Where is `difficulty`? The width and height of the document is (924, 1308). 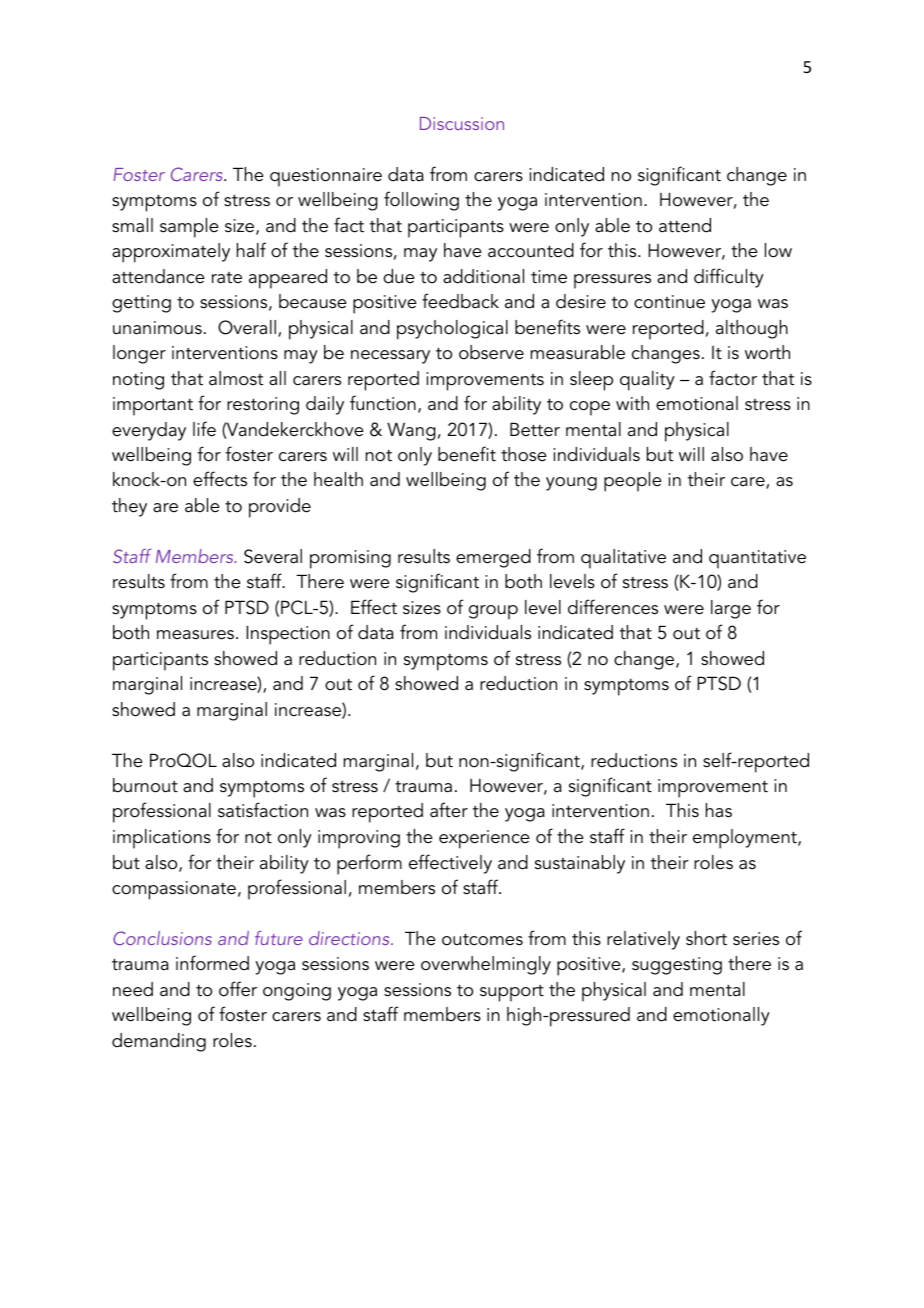
difficulty is located at coordinates (729, 278).
